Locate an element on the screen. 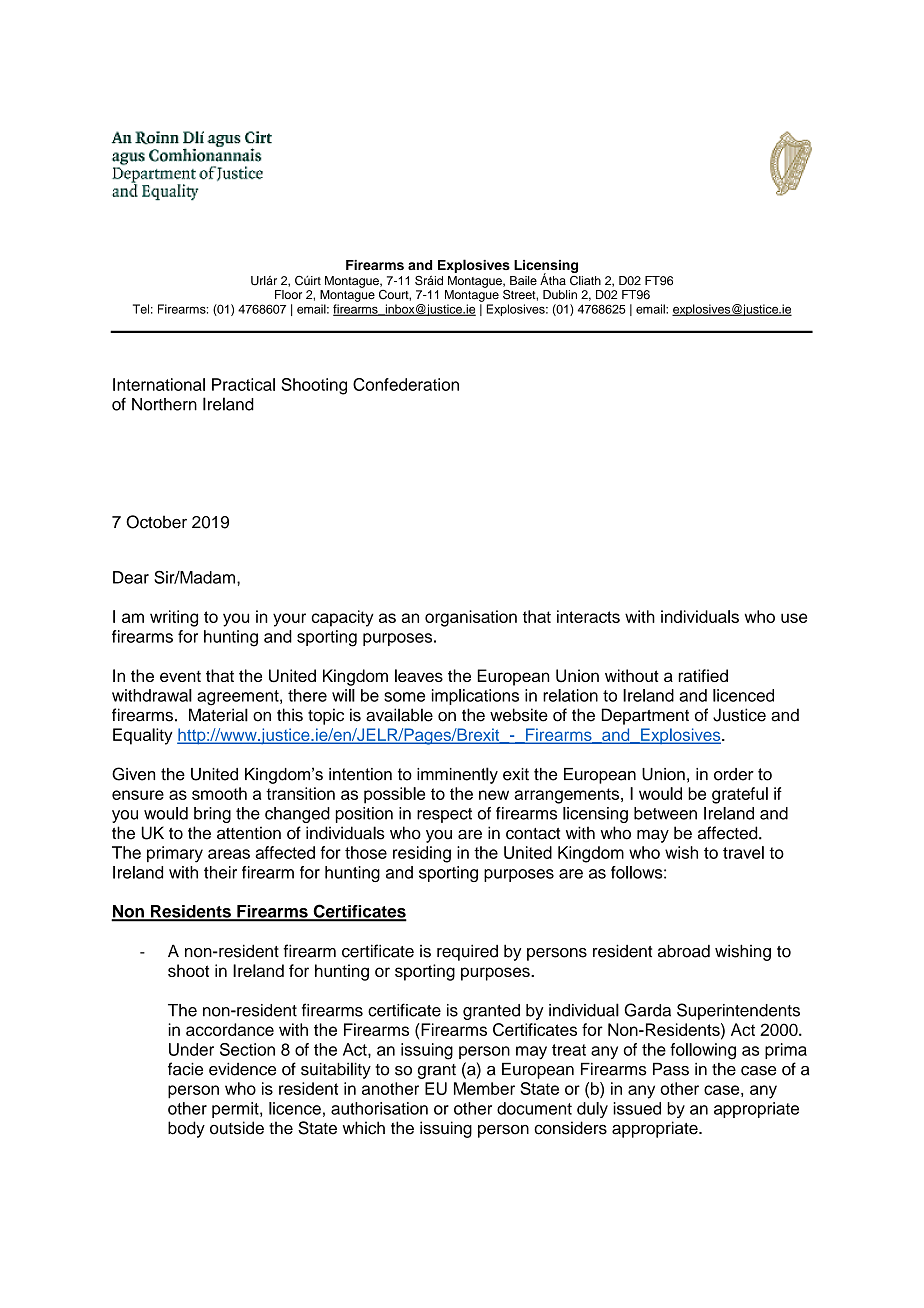 The height and width of the screenshot is (1308, 924). Pass is located at coordinates (671, 1069).
